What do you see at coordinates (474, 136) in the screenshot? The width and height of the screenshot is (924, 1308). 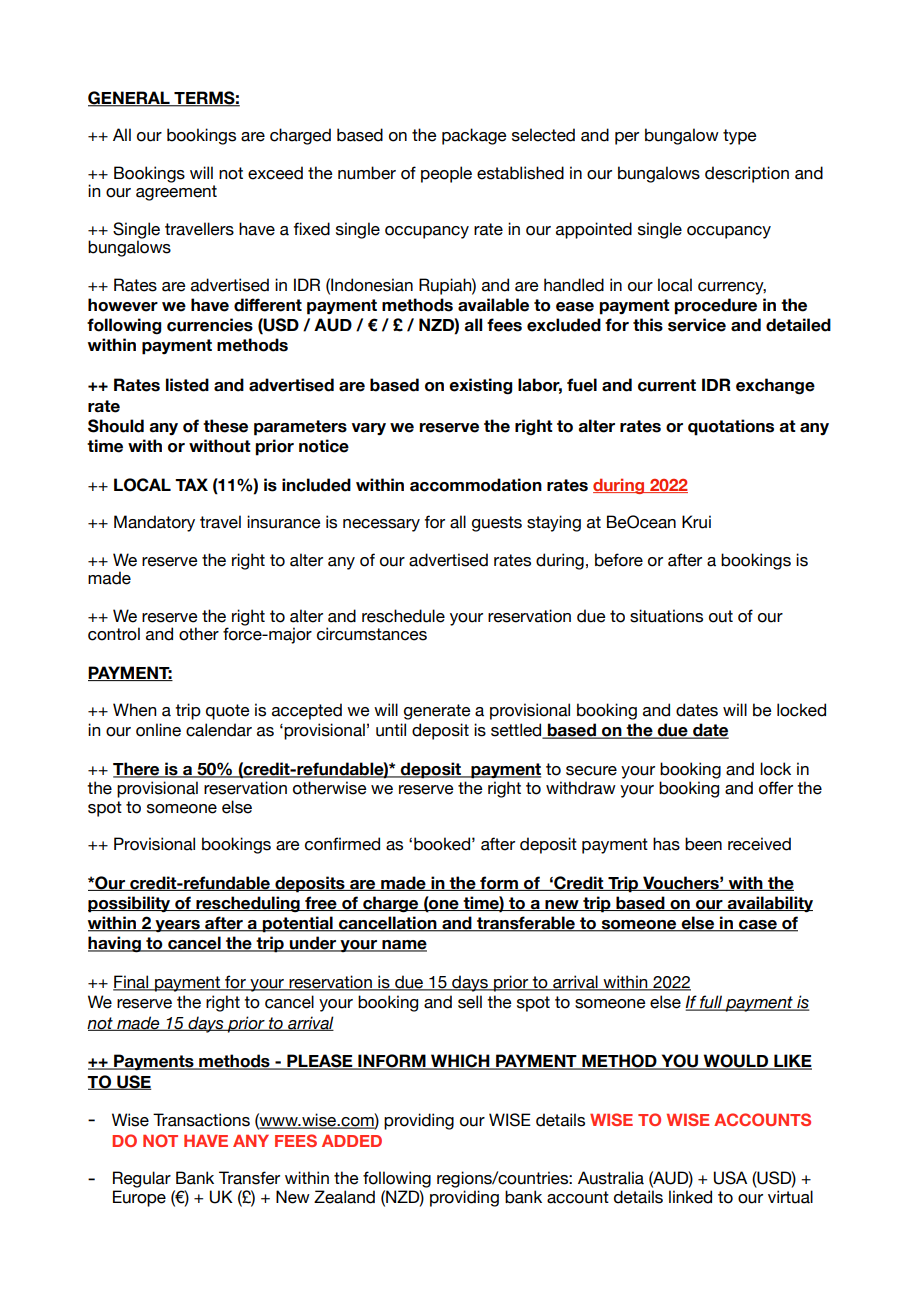 I see `package` at bounding box center [474, 136].
